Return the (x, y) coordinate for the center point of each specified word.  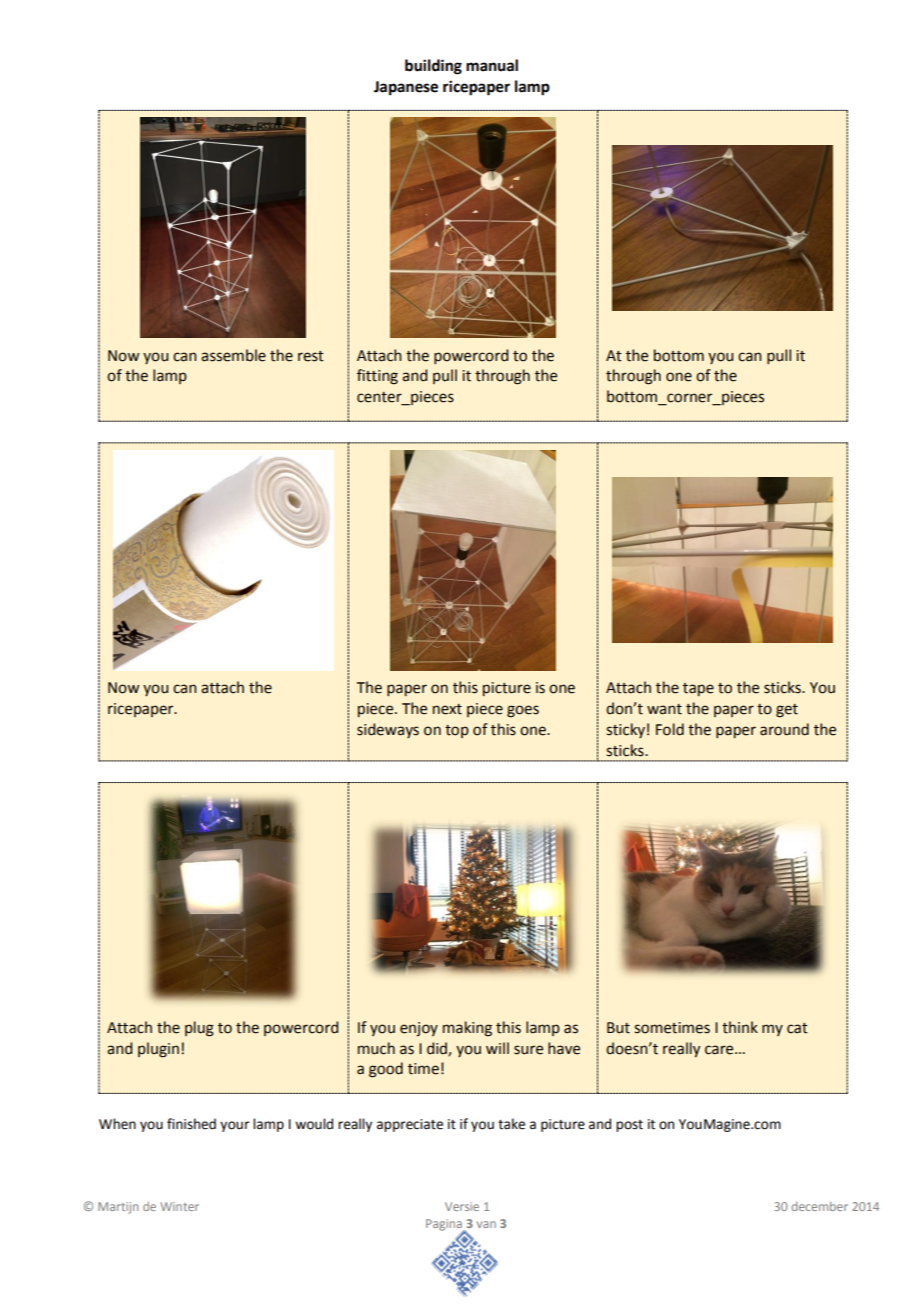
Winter (179, 1206)
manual (492, 65)
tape (698, 689)
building (433, 67)
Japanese (406, 88)
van (486, 1224)
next (447, 709)
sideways (388, 730)
